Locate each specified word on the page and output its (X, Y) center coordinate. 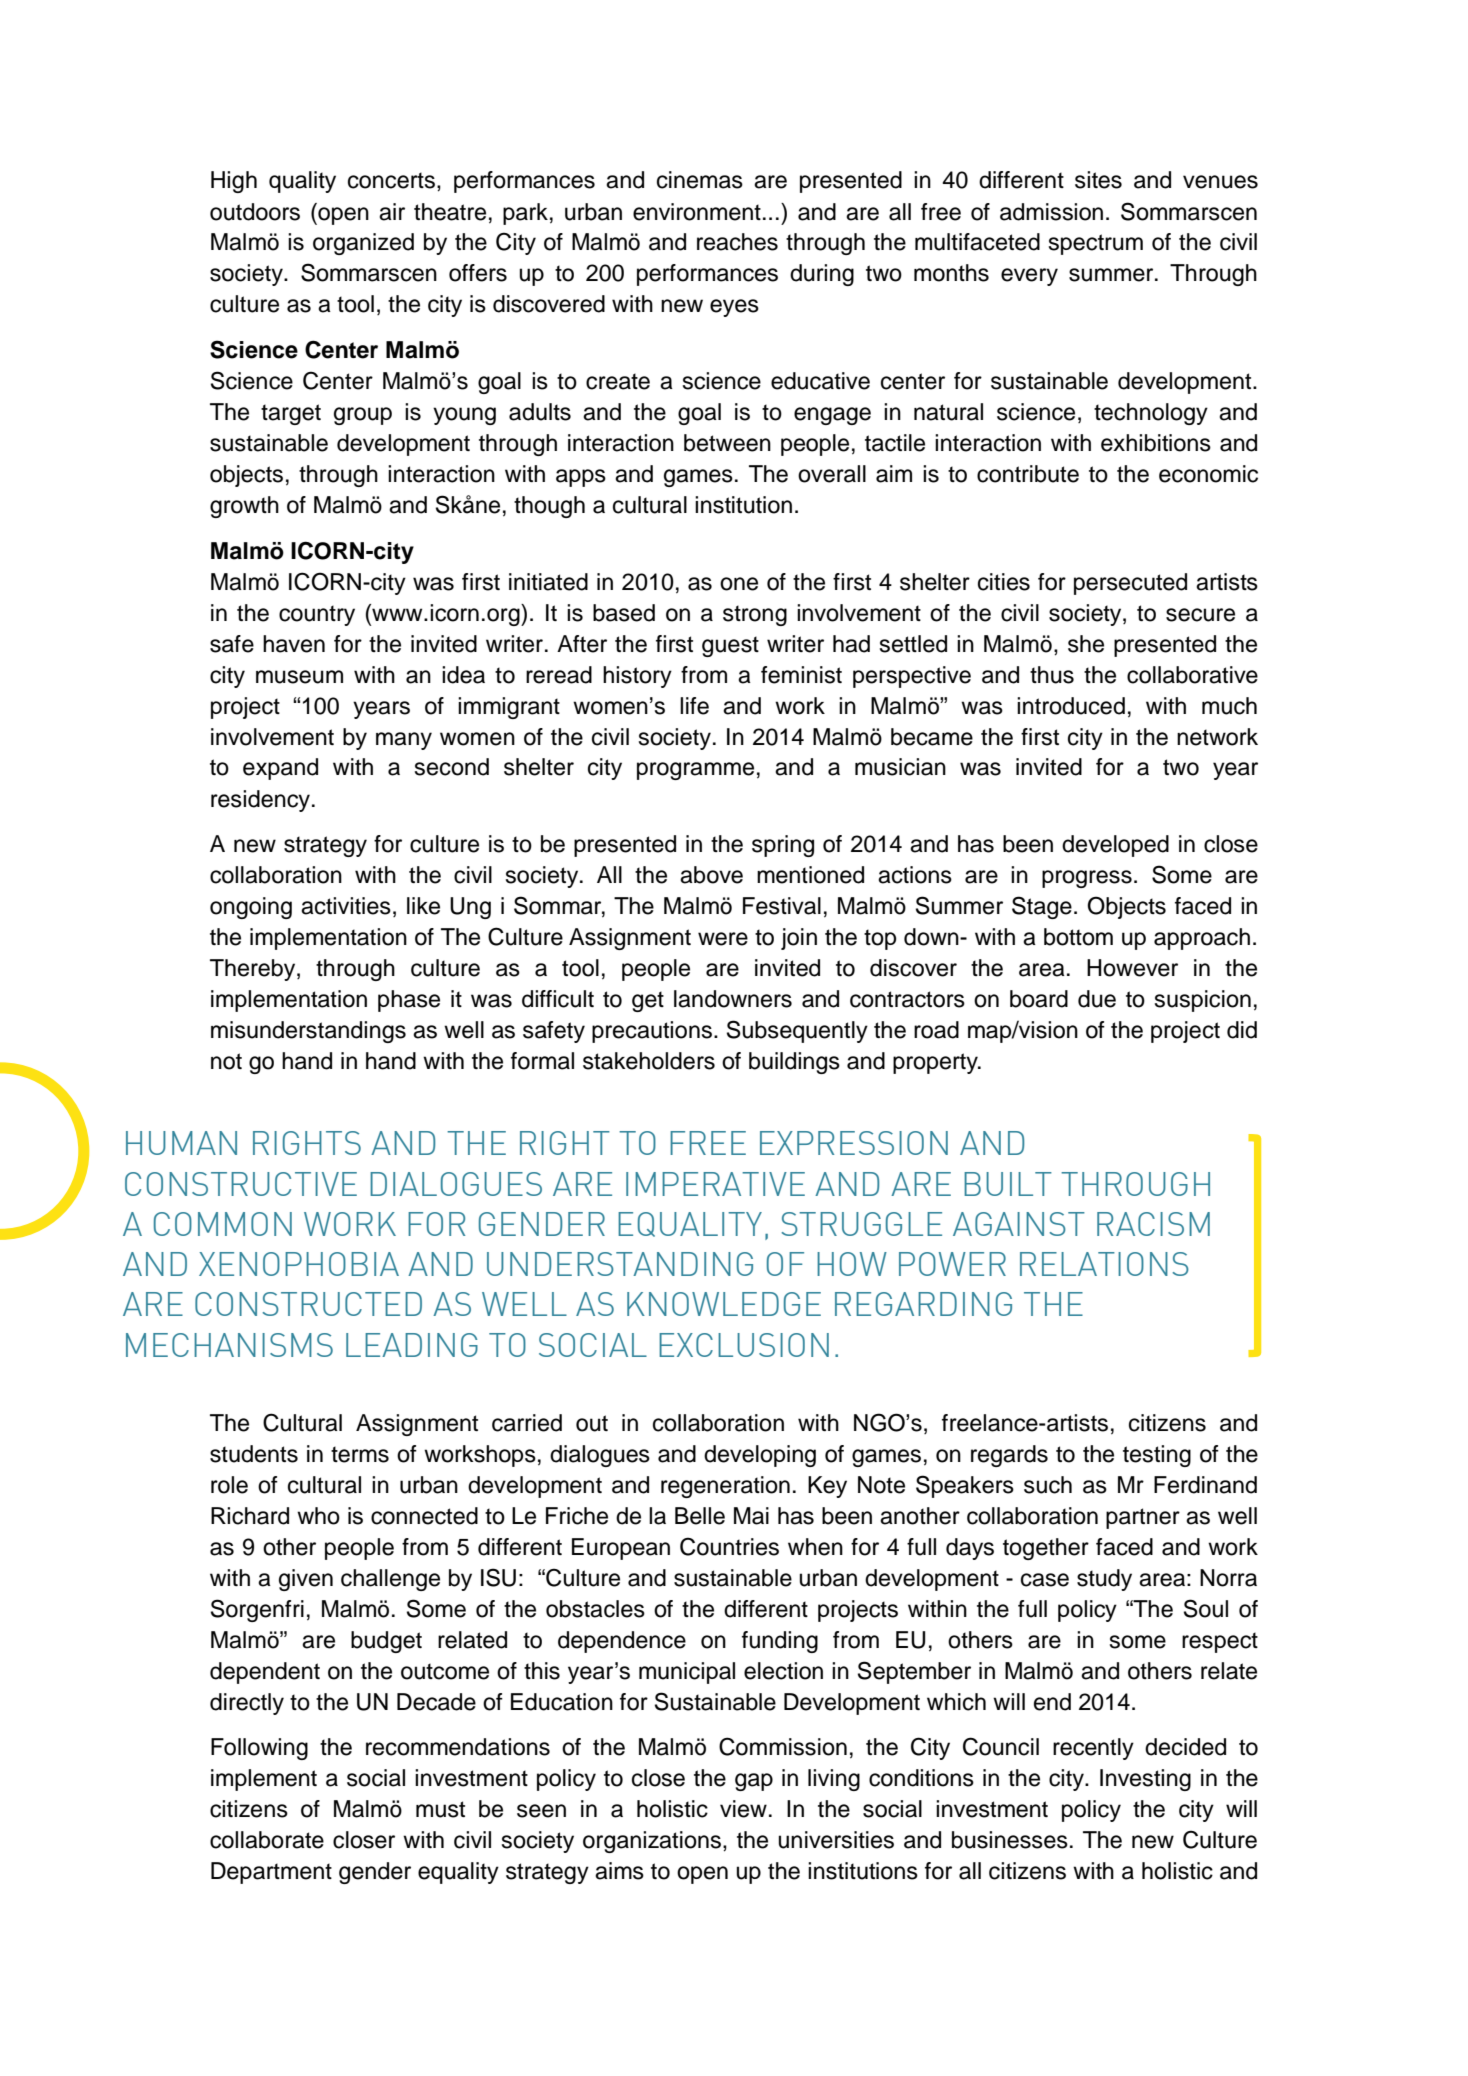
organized (363, 244)
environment (697, 212)
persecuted (1130, 584)
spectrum (1096, 244)
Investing (1145, 1780)
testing (1157, 1456)
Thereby (254, 970)
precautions (652, 1032)
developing (760, 1456)
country (317, 615)
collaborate (267, 1840)
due (1097, 999)
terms (360, 1454)
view (743, 1809)
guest (730, 646)
